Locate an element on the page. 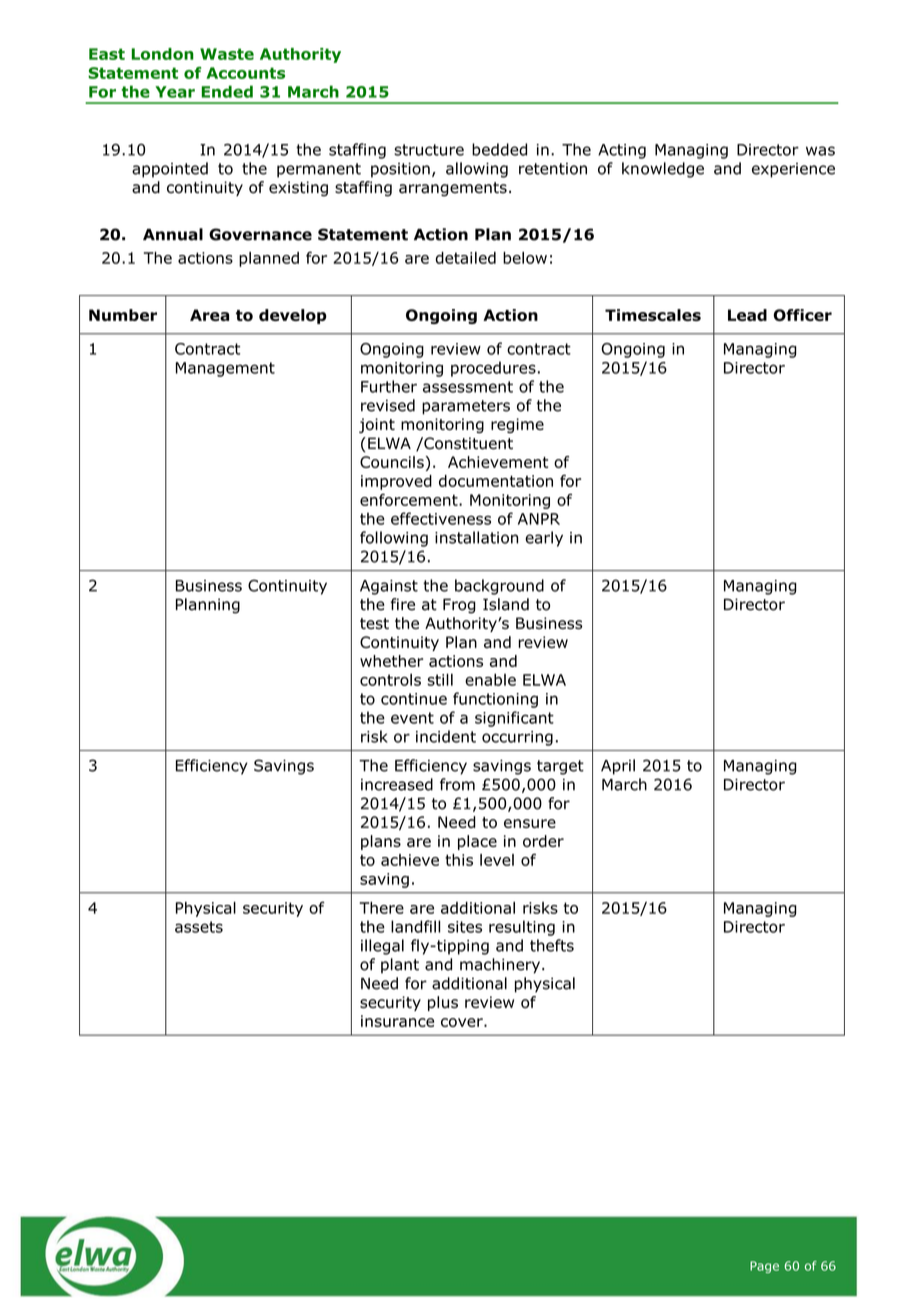 This image has height=1308, width=924. Lead is located at coordinates (747, 315).
